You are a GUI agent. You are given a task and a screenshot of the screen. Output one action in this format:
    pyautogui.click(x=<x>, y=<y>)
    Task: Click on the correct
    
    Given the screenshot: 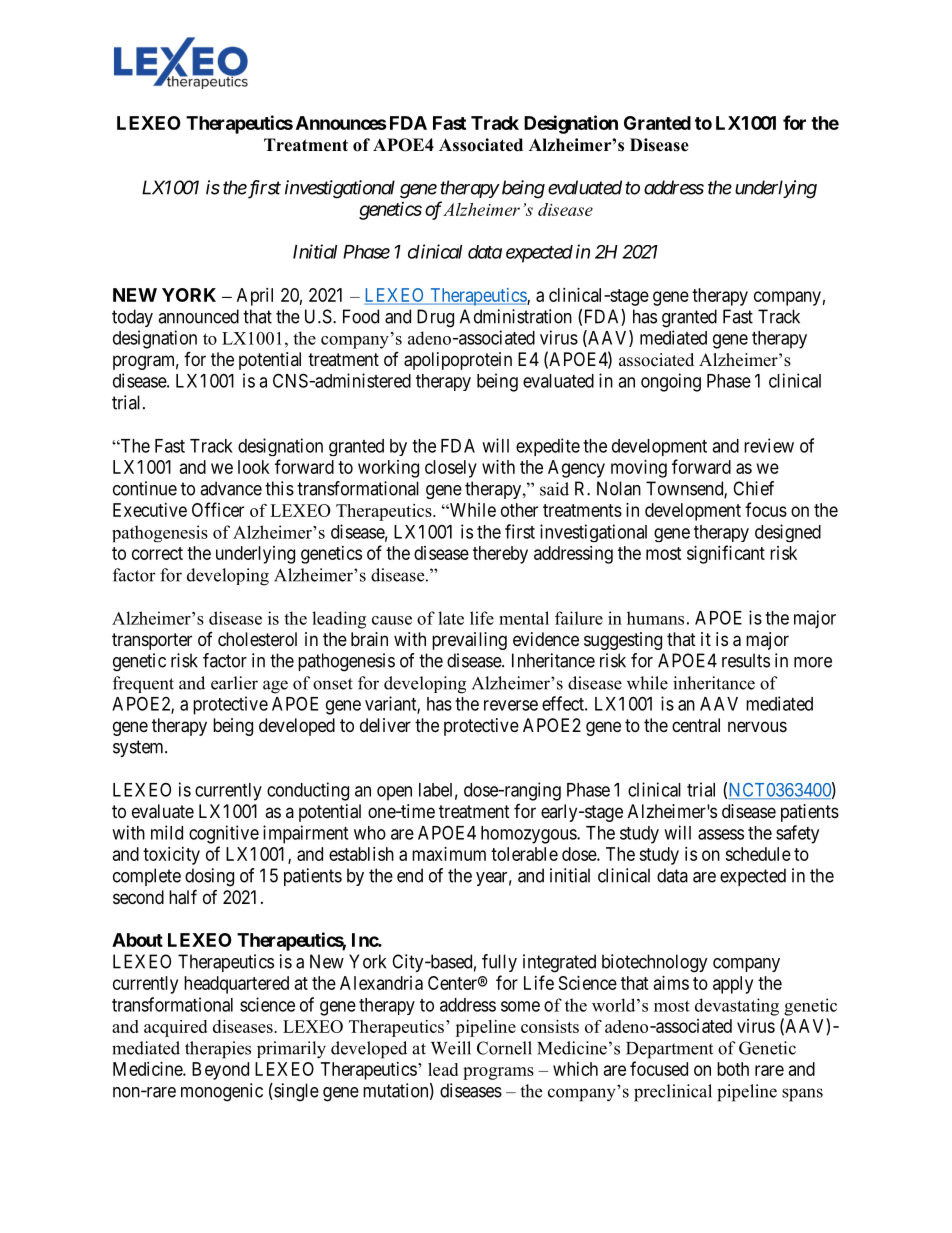 What is the action you would take?
    pyautogui.click(x=157, y=553)
